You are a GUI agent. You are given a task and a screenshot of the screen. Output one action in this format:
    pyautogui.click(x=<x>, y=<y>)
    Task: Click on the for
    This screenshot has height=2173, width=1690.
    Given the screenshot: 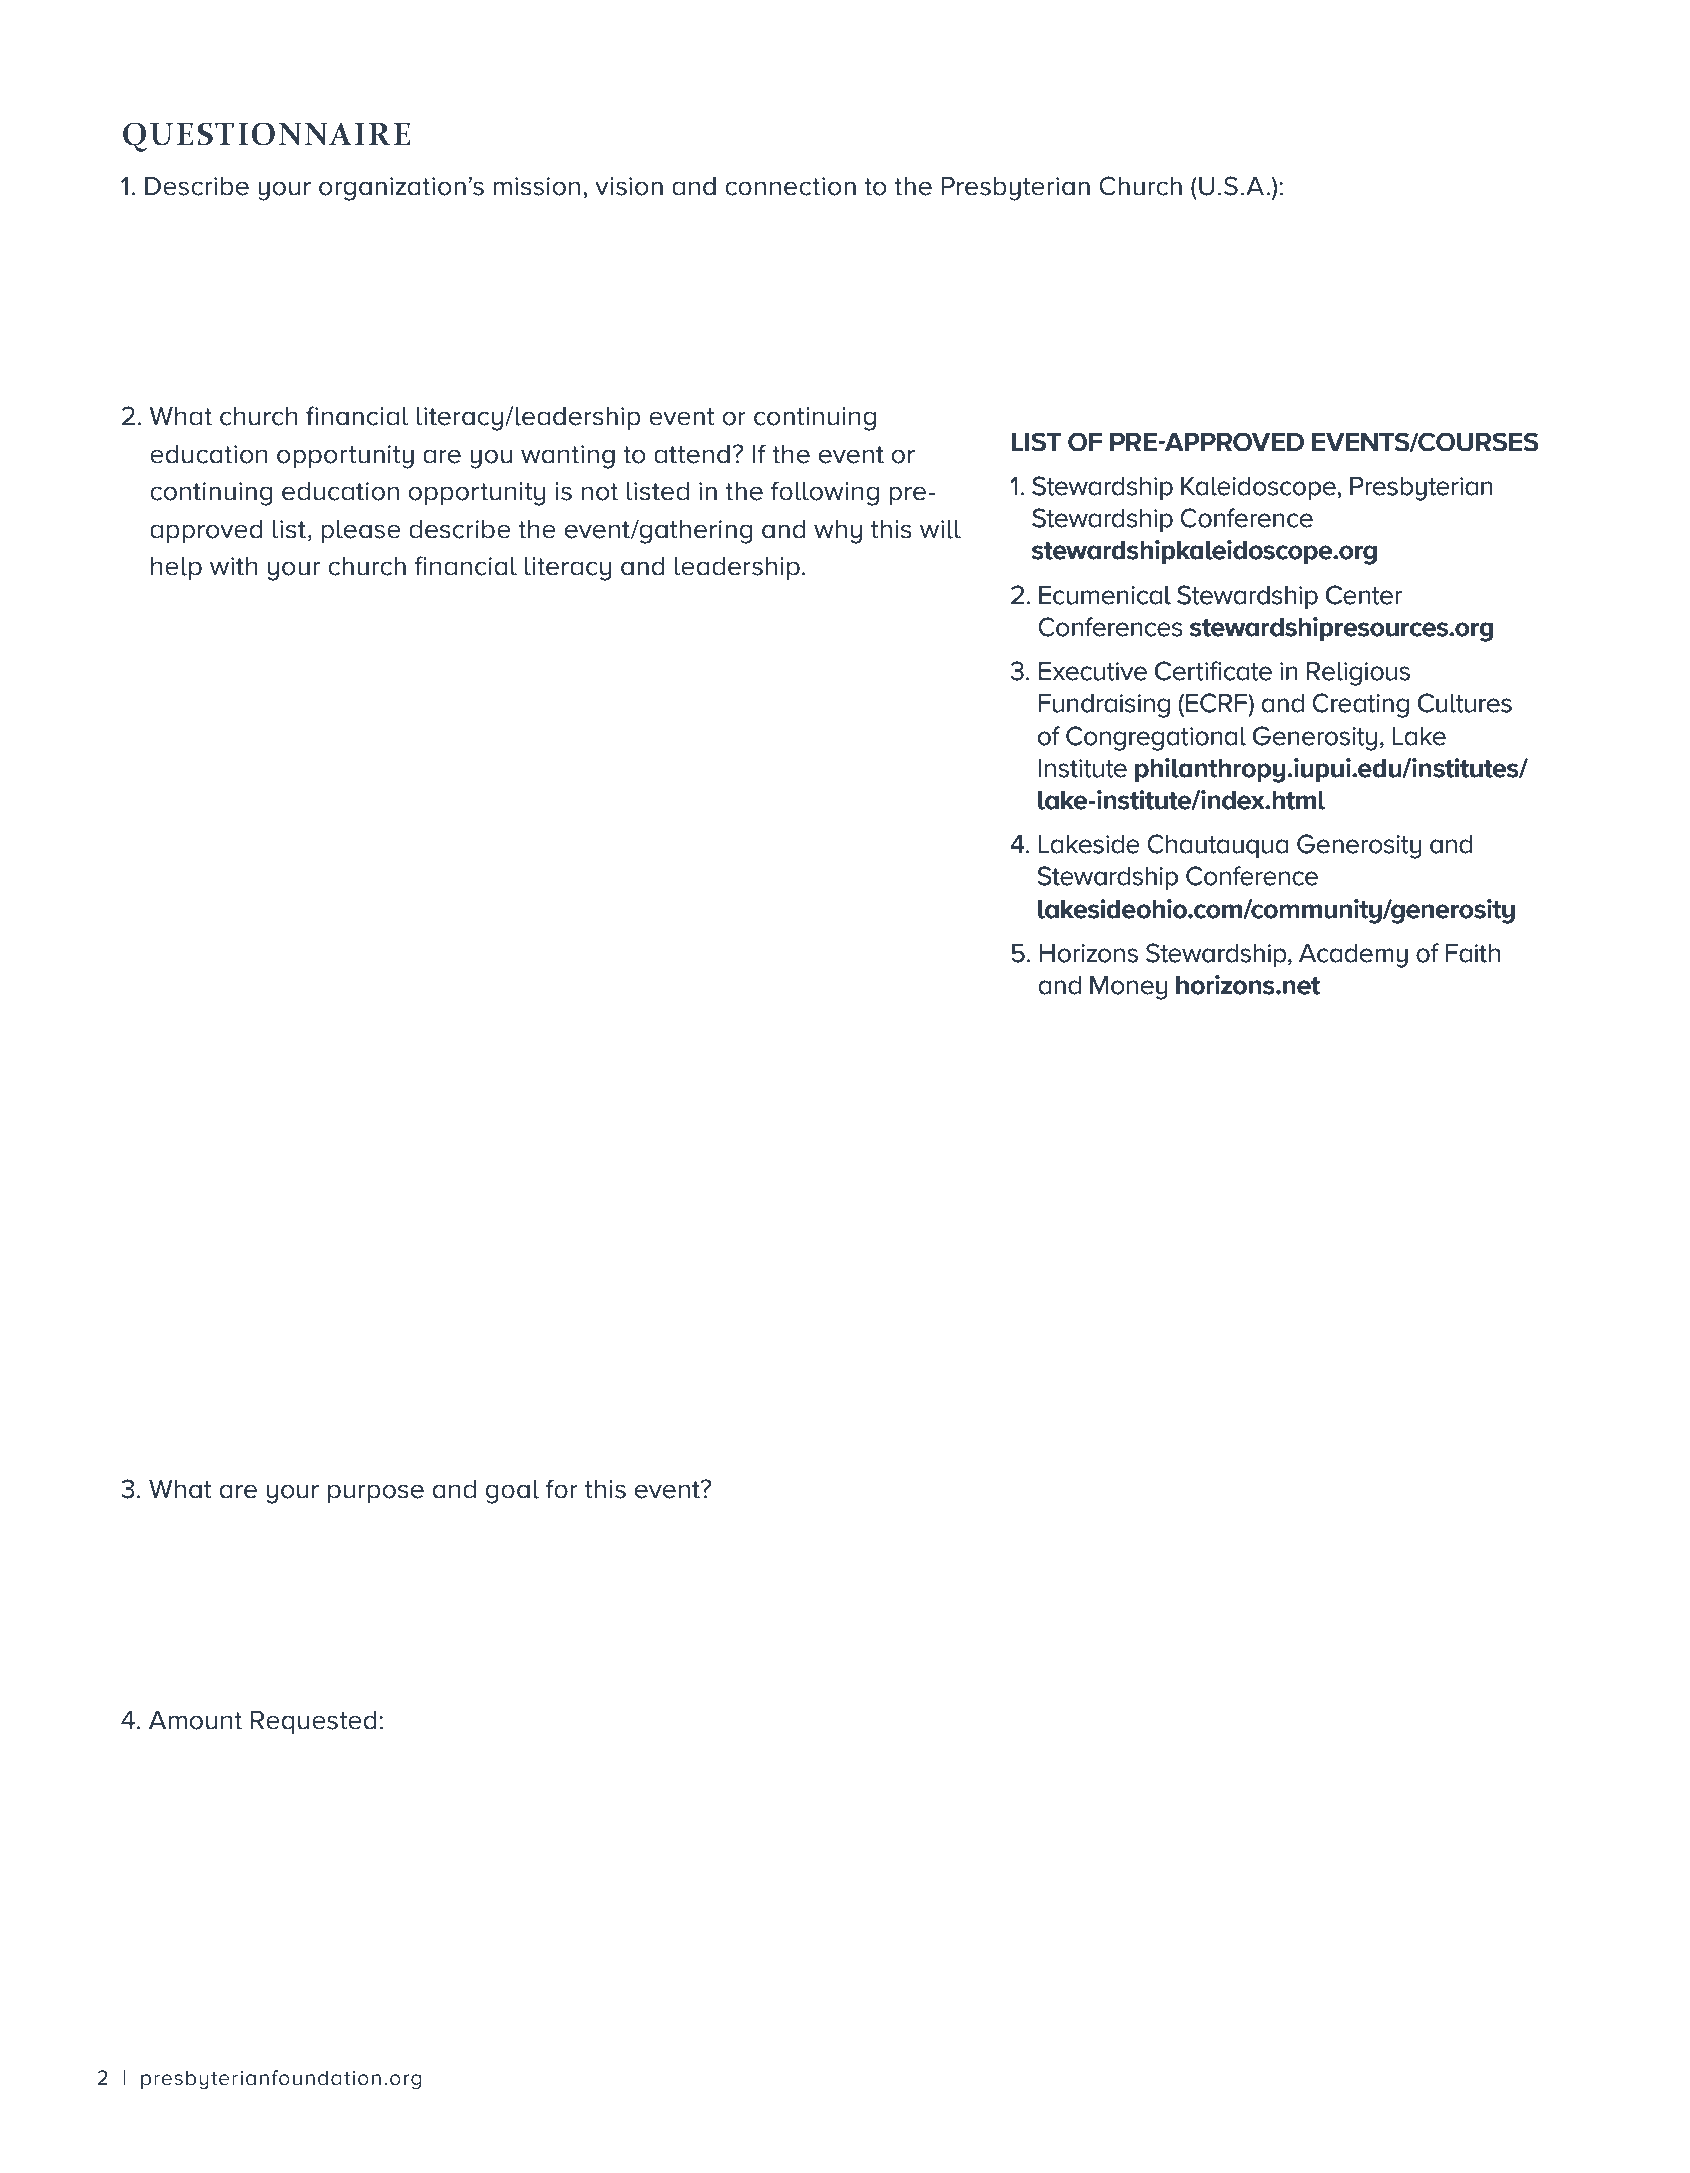 What is the action you would take?
    pyautogui.click(x=562, y=1489)
